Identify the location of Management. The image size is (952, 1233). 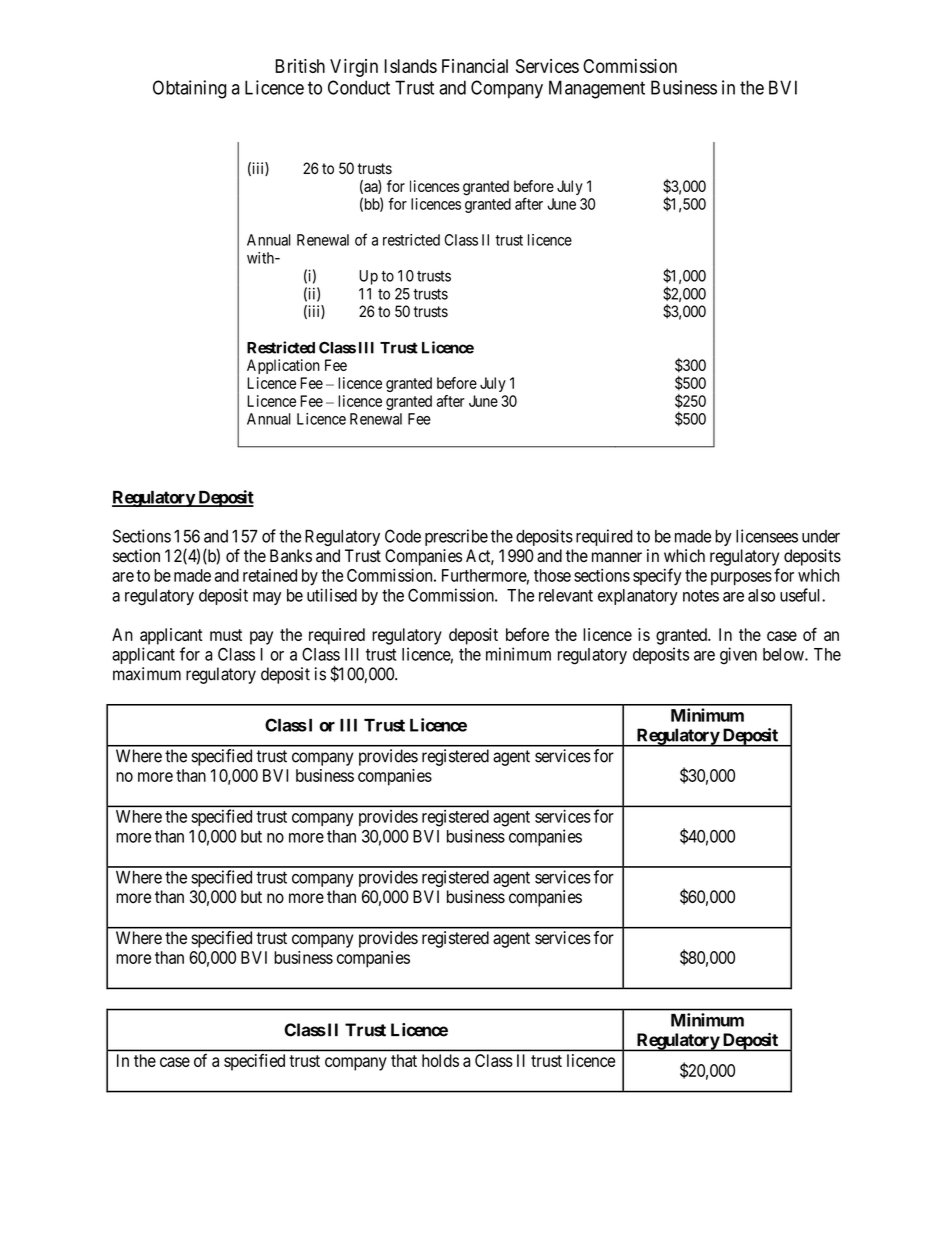
(597, 89).
